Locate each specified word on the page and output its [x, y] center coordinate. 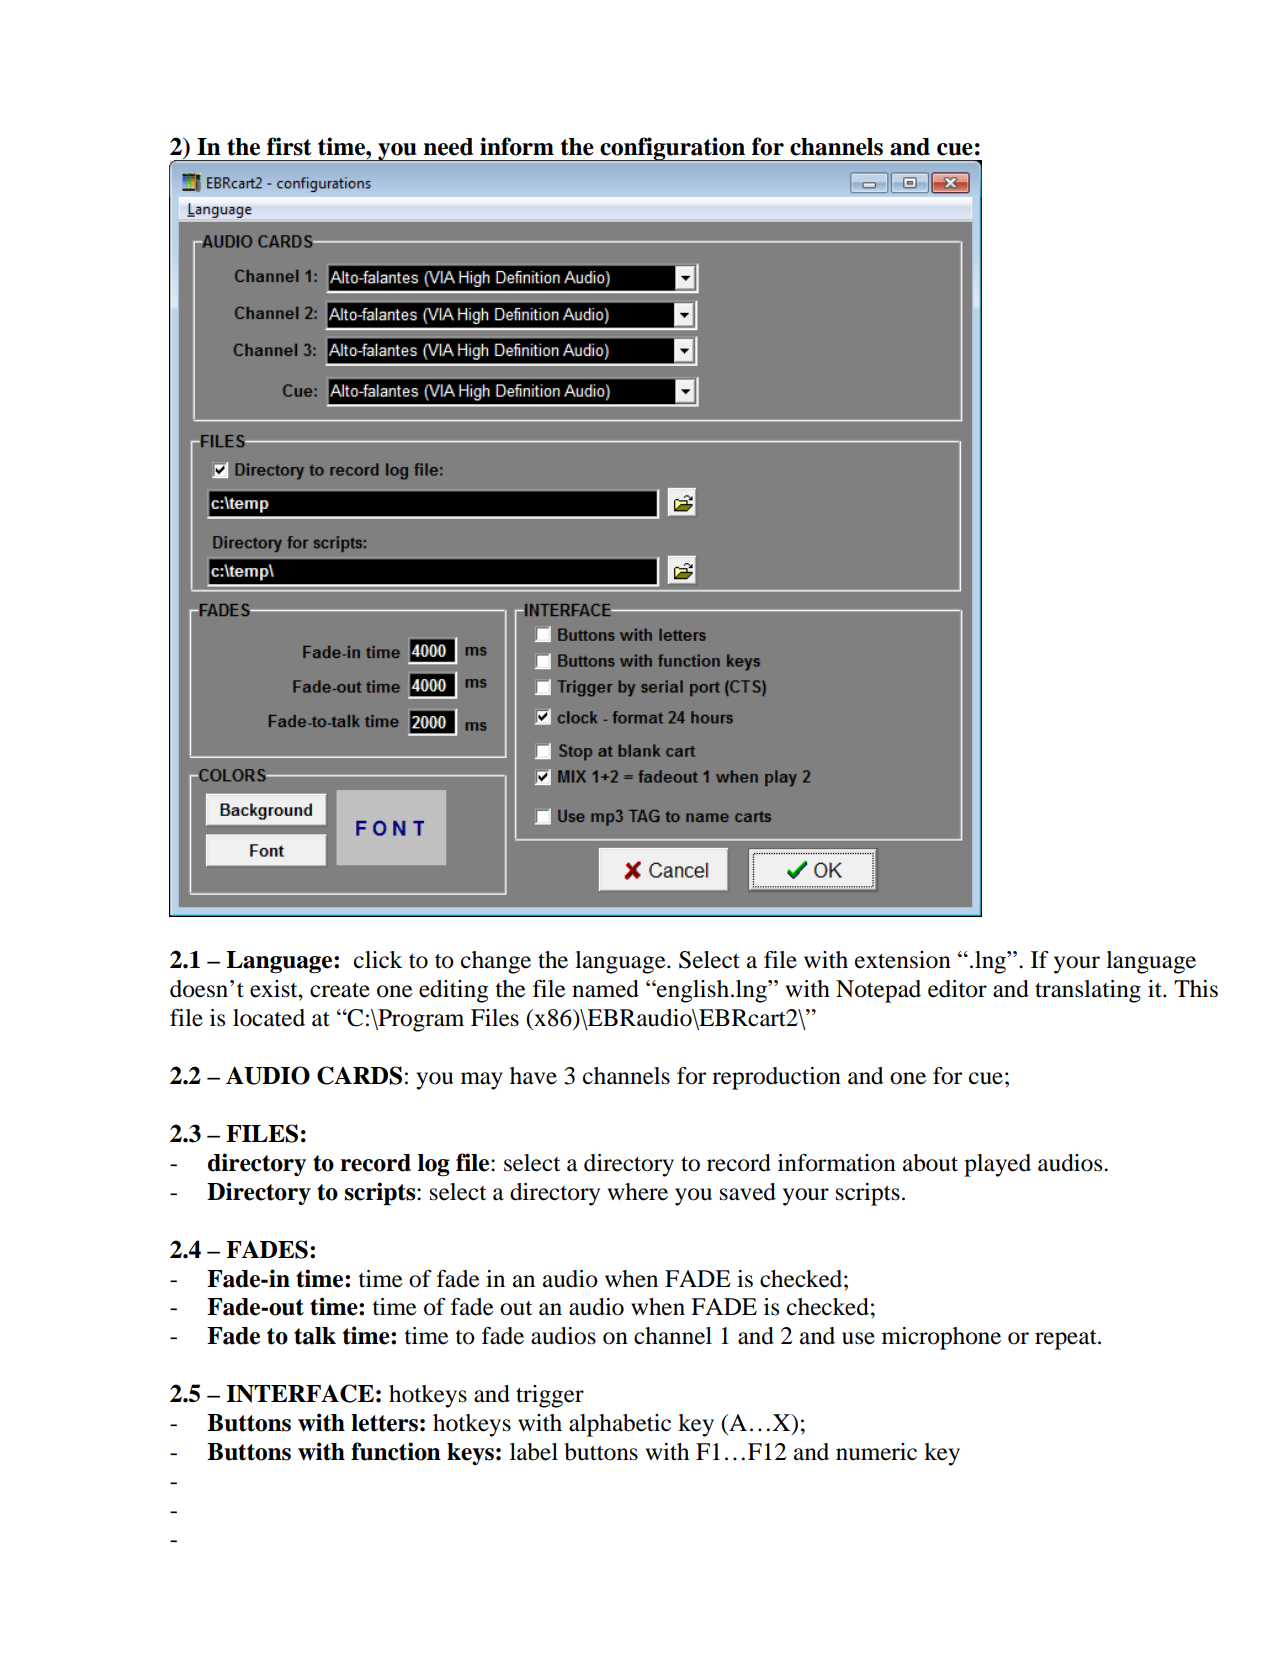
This [1196, 989]
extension [903, 960]
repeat [1067, 1340]
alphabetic [620, 1425]
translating [1088, 991]
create [340, 990]
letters [384, 1423]
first [289, 146]
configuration [673, 149]
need [448, 147]
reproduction [776, 1078]
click [378, 960]
